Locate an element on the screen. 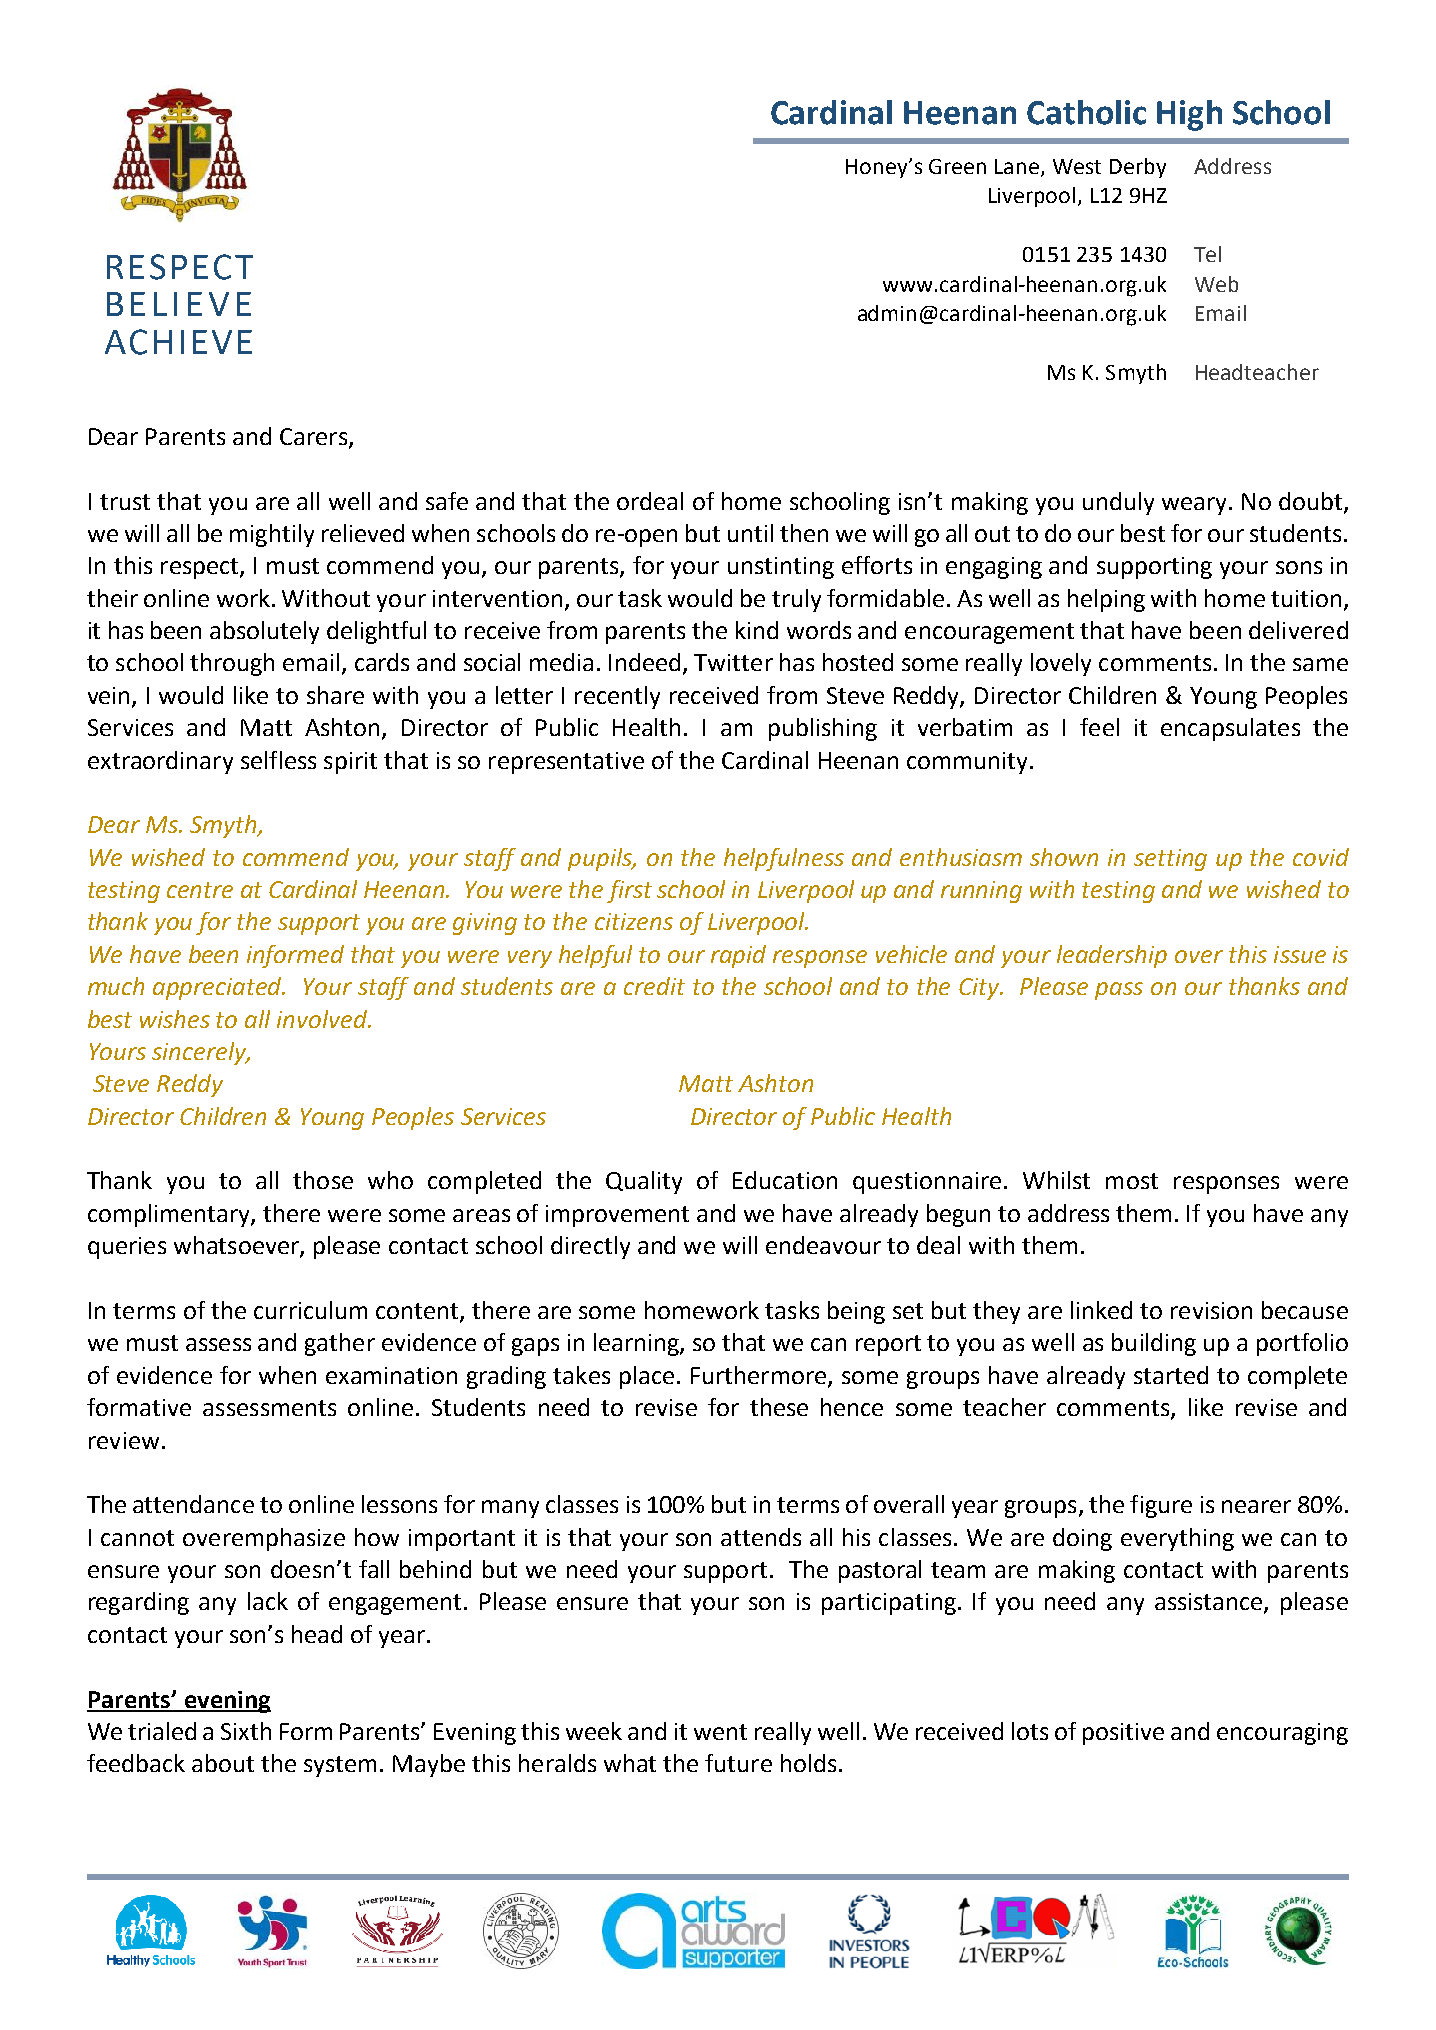  went is located at coordinates (720, 1732).
